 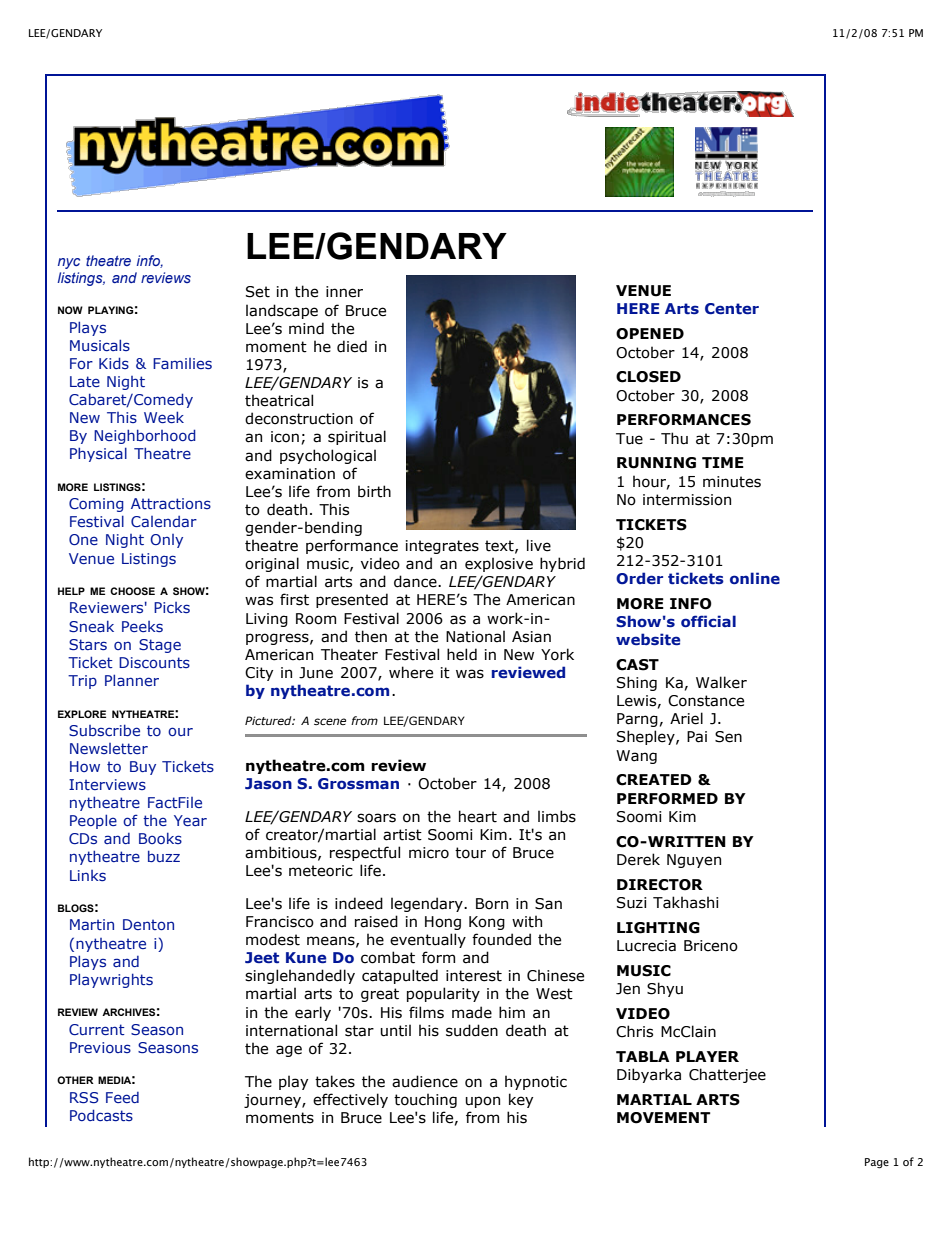 What do you see at coordinates (425, 1100) in the screenshot?
I see `touching` at bounding box center [425, 1100].
